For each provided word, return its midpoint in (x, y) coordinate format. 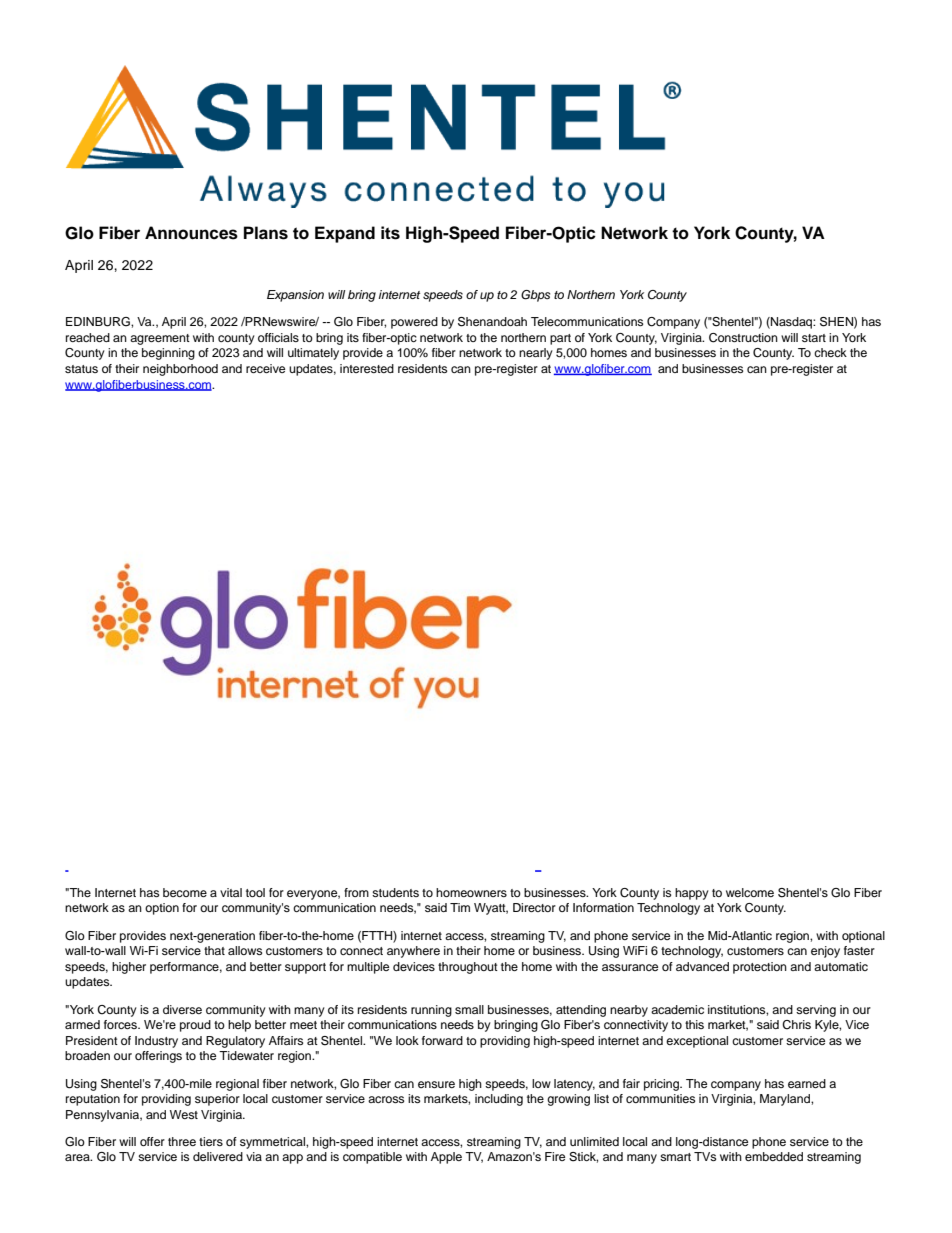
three (182, 1141)
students (395, 892)
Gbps (535, 296)
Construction (743, 338)
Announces (191, 233)
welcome (750, 892)
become (185, 892)
